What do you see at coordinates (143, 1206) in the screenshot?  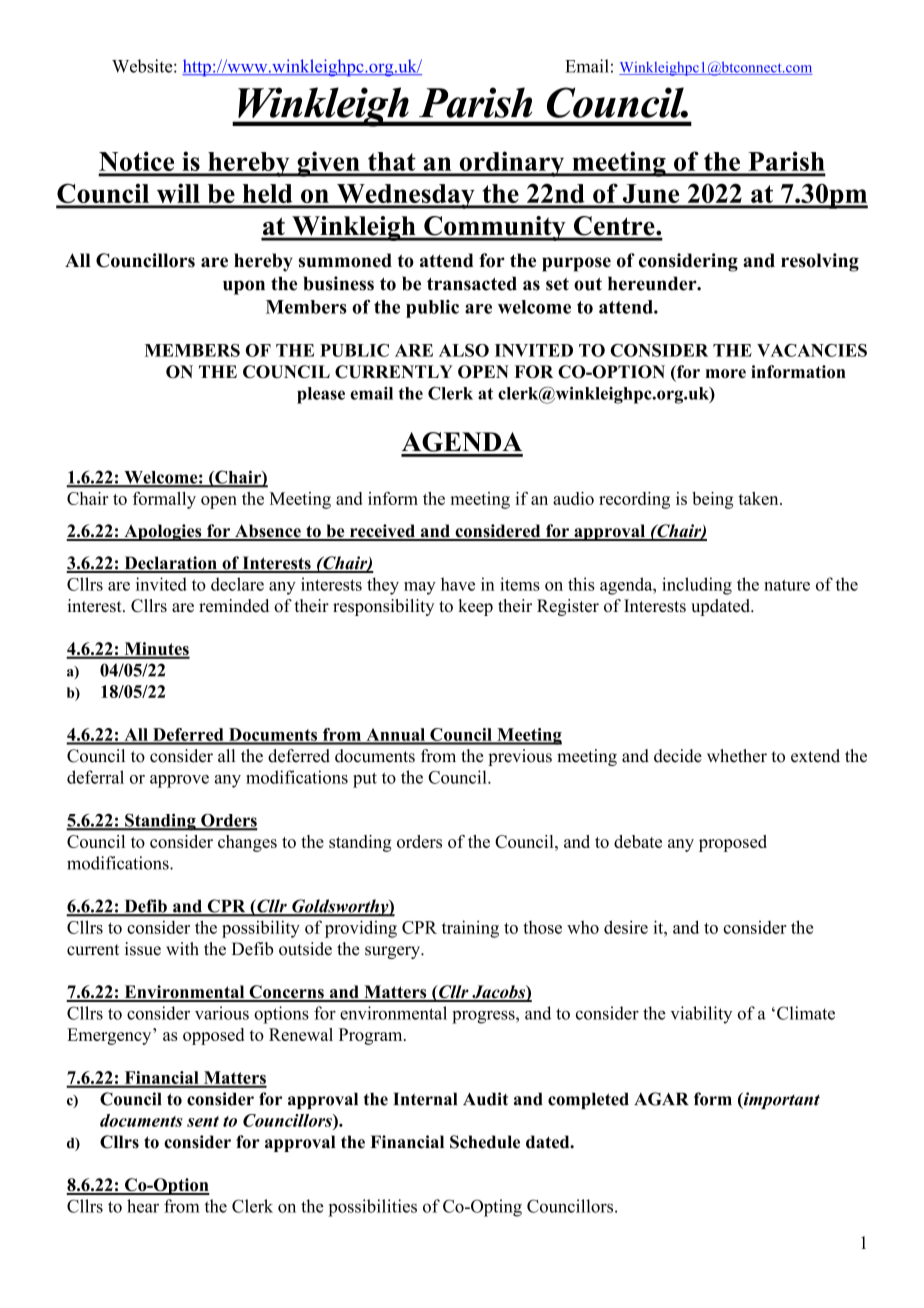 I see `hear` at bounding box center [143, 1206].
